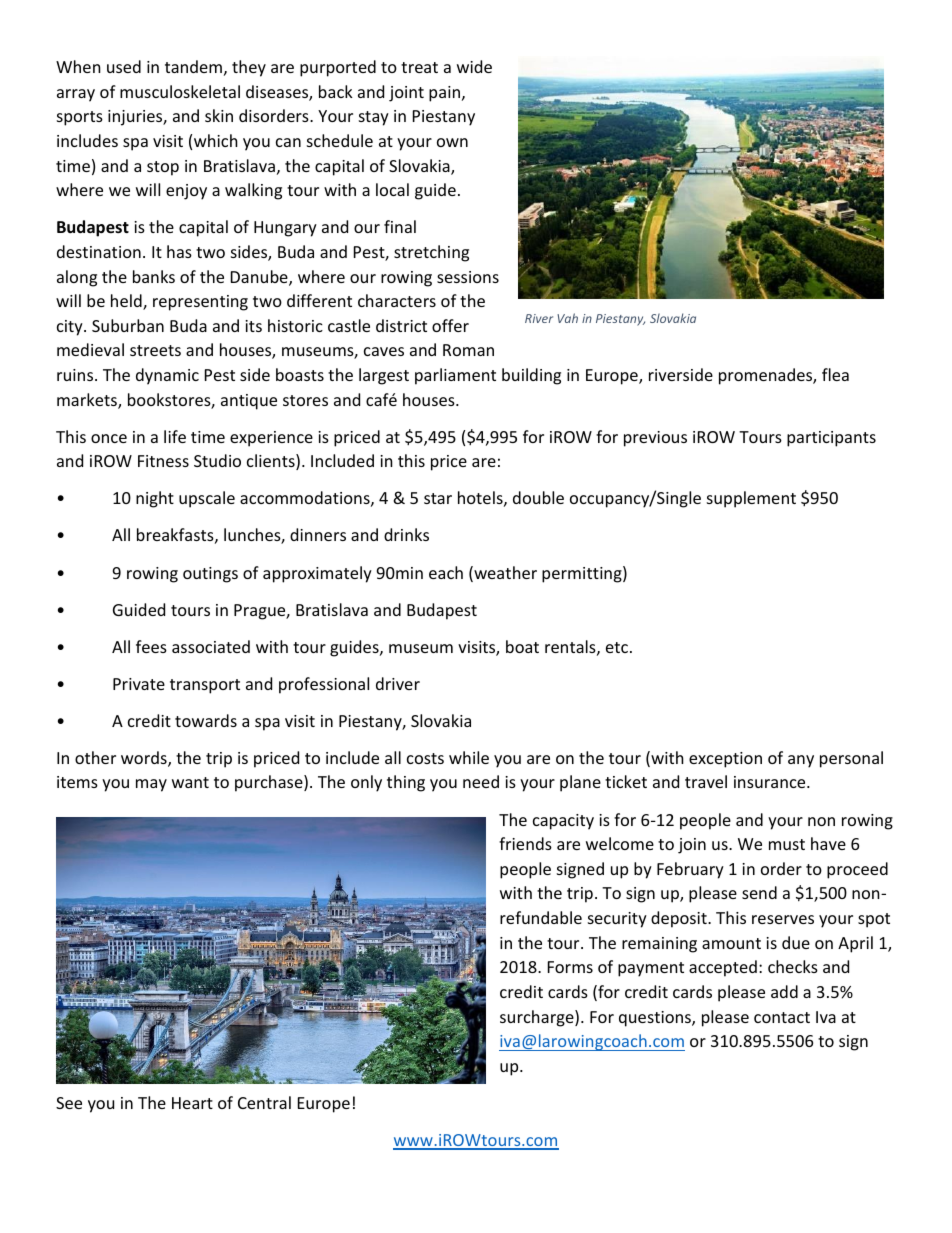  I want to click on wide, so click(474, 66).
